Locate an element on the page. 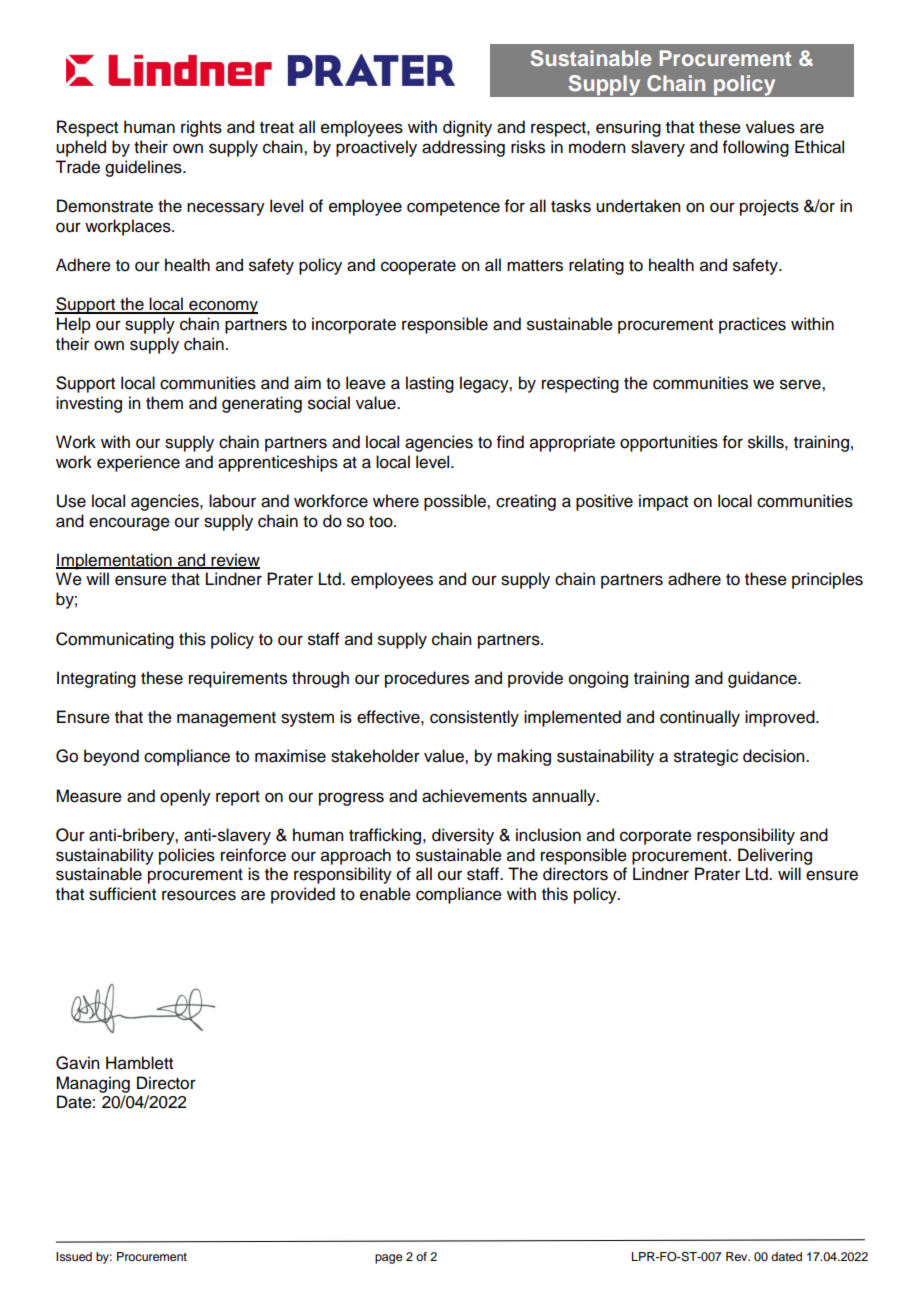 The height and width of the document is (1308, 924). Delivering is located at coordinates (775, 856).
